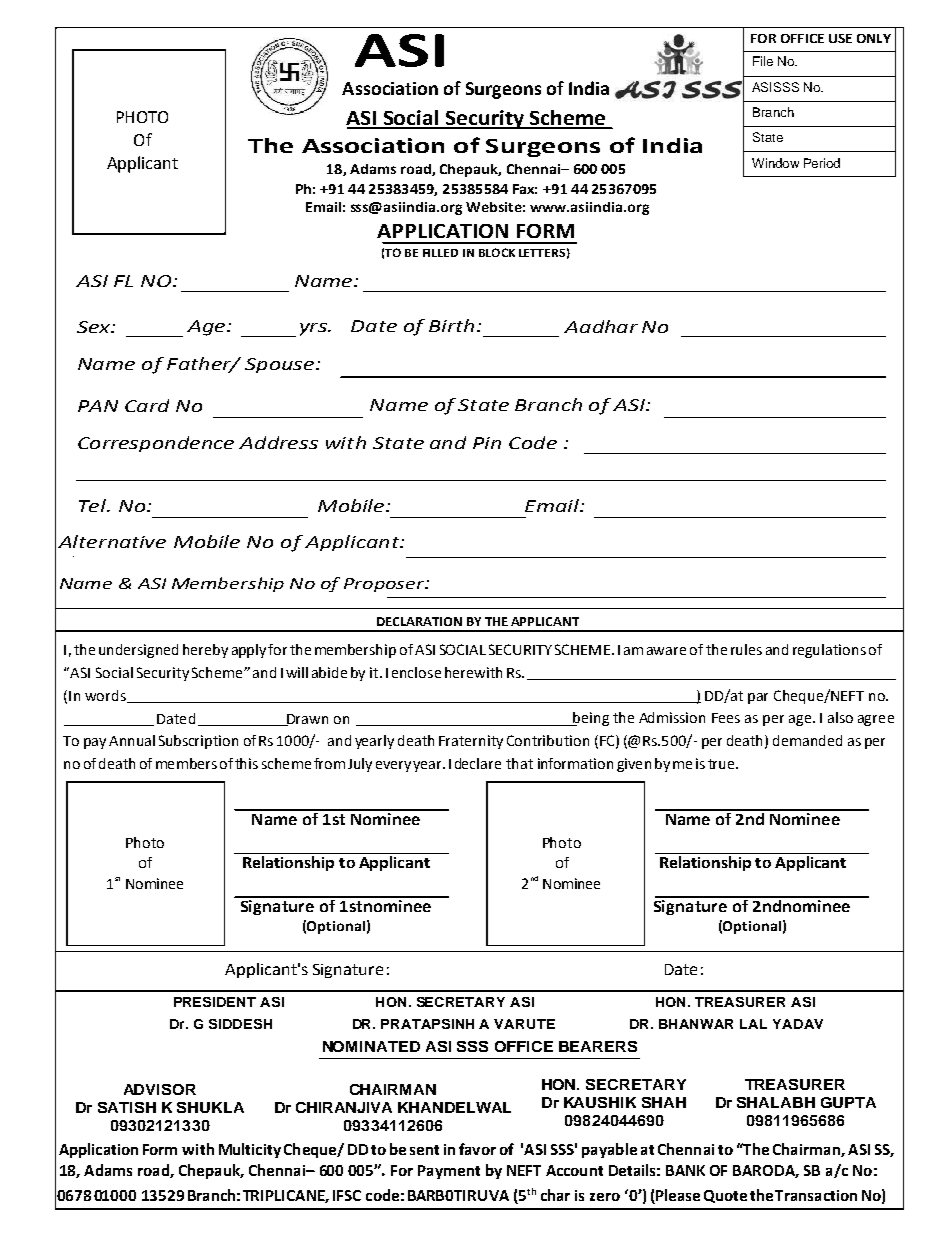 The height and width of the screenshot is (1233, 952). What do you see at coordinates (210, 1107) in the screenshot?
I see `SHUKLA` at bounding box center [210, 1107].
